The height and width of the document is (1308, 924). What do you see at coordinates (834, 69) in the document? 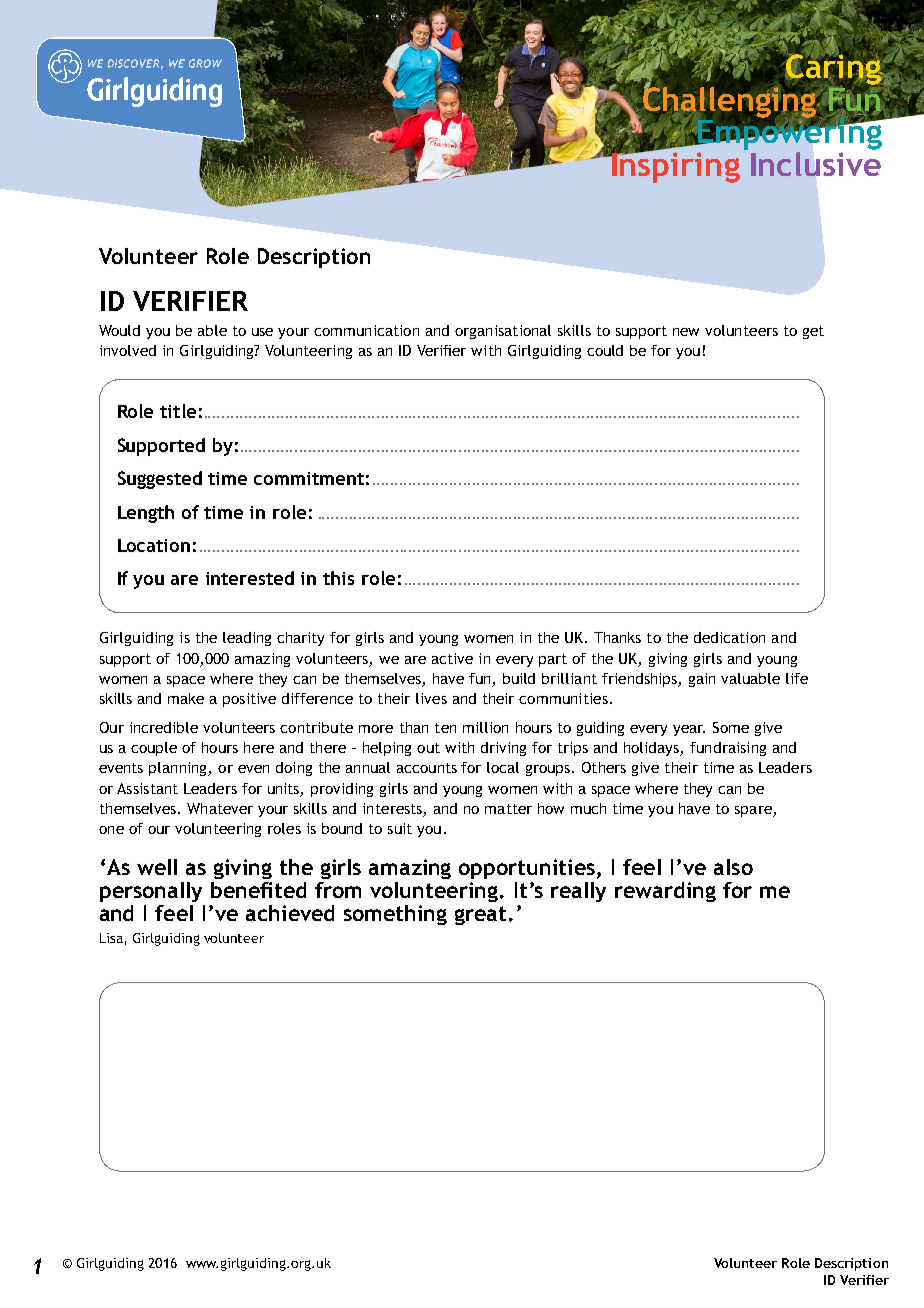
I see `Caring` at bounding box center [834, 69].
